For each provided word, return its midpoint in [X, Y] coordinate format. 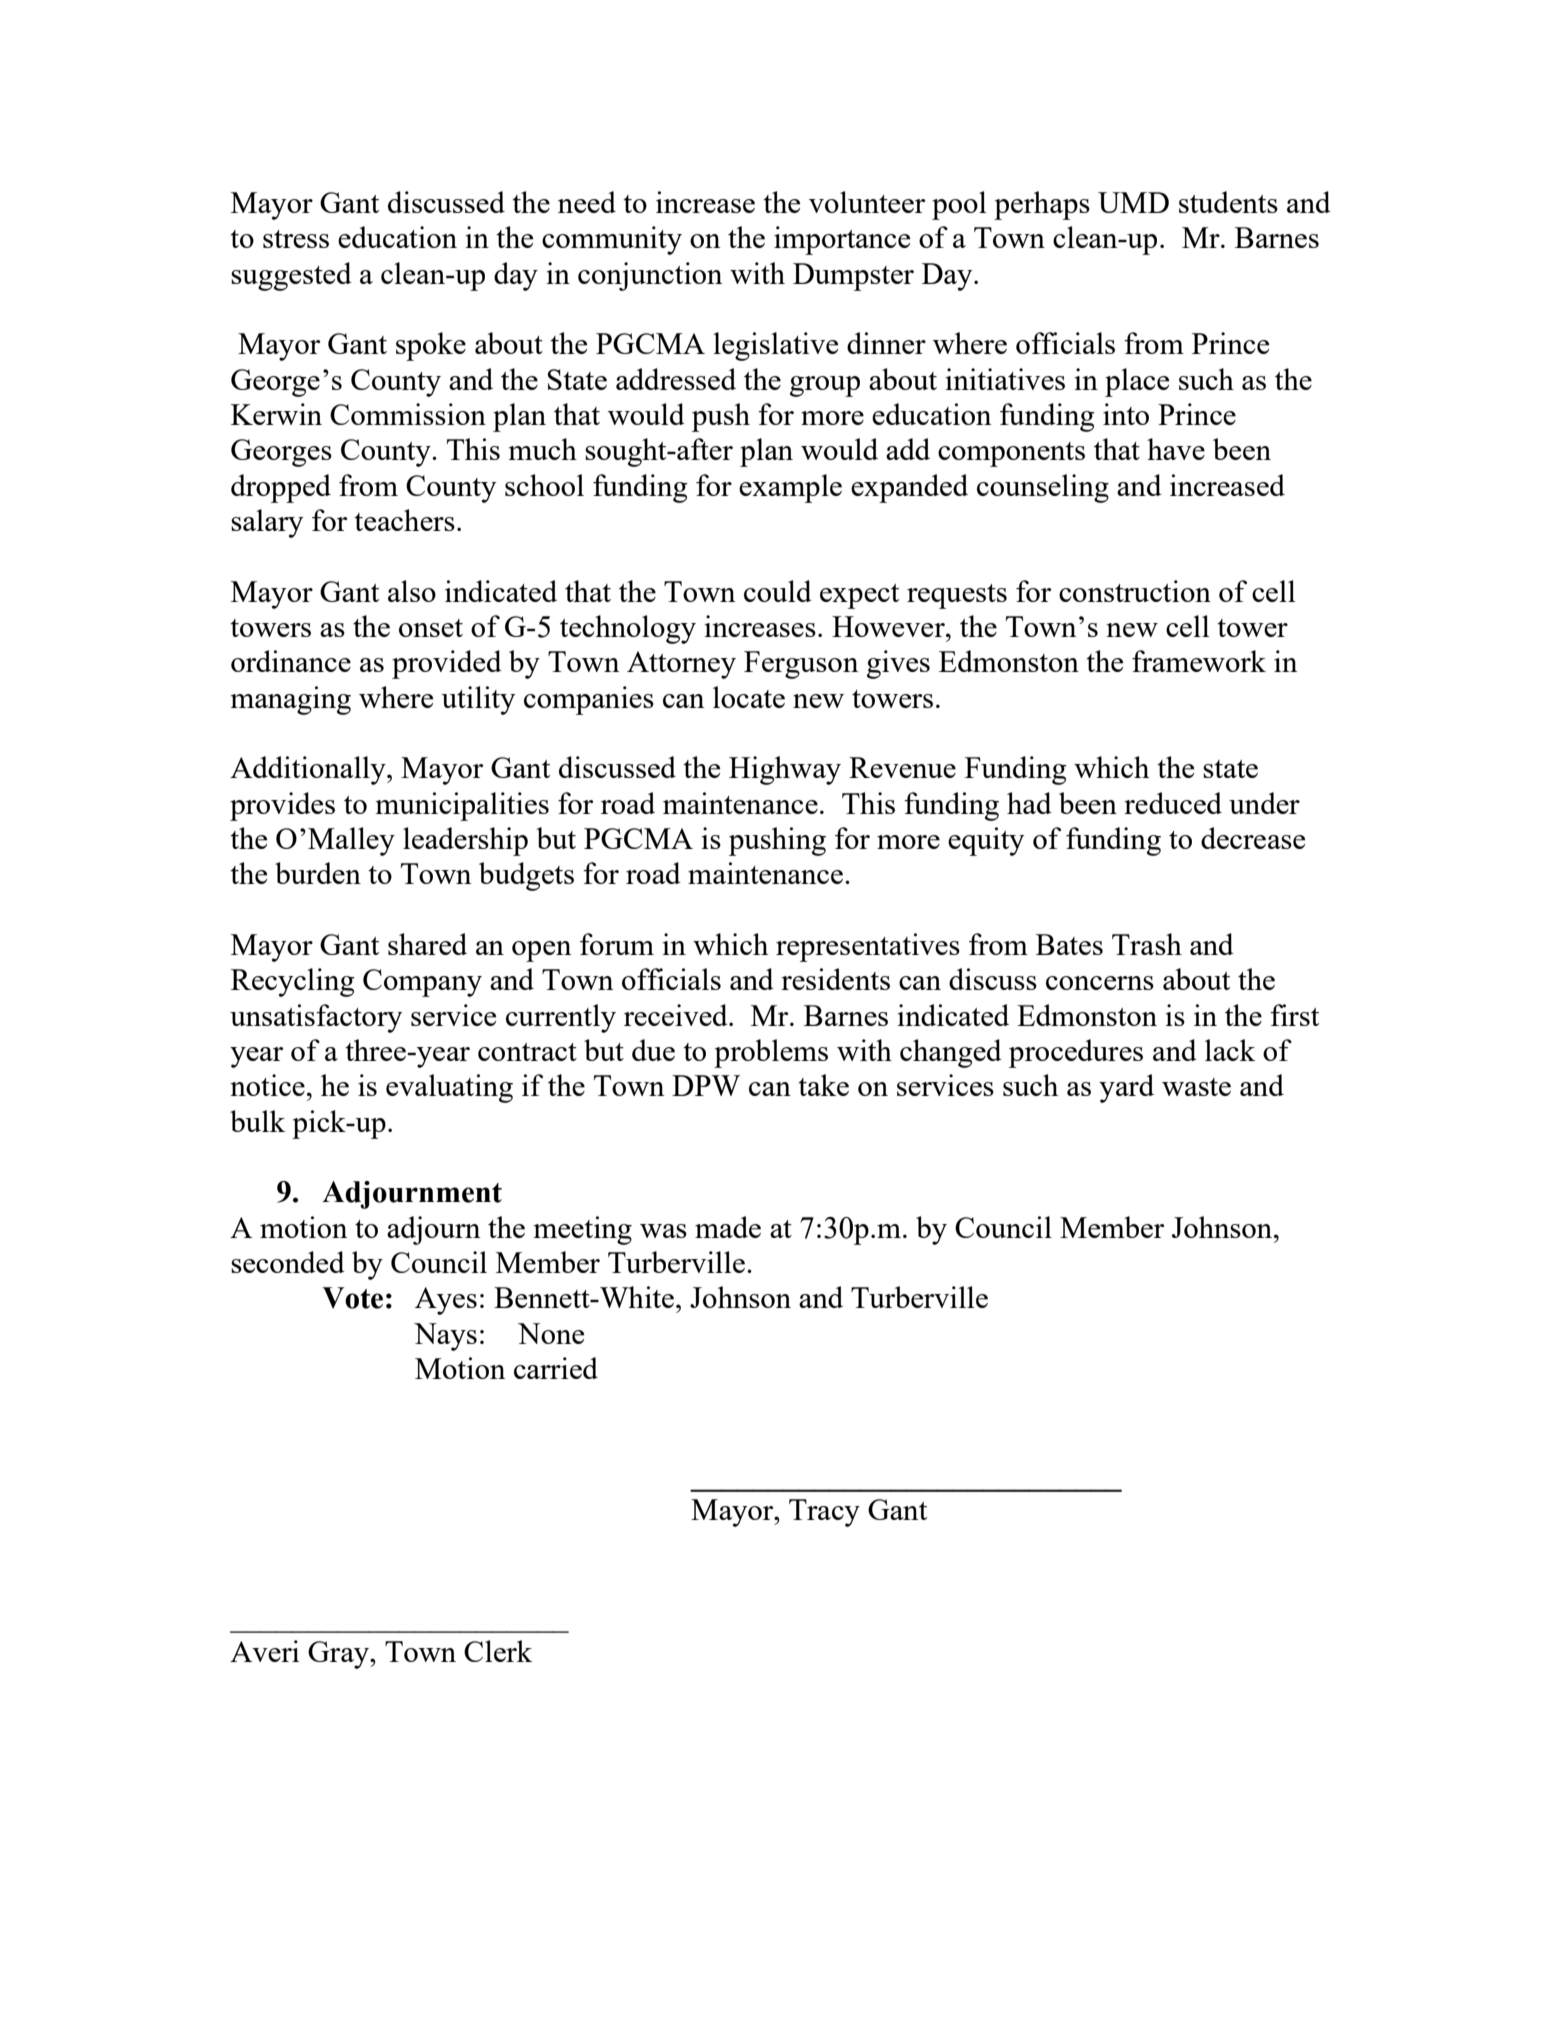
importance [842, 240]
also [412, 591]
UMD [1133, 202]
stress [296, 239]
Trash [1147, 944]
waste [1196, 1087]
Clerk [498, 1651]
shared [427, 944]
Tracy [824, 1513]
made [728, 1227]
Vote [352, 1298]
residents [835, 979]
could [778, 591]
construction [1135, 591]
